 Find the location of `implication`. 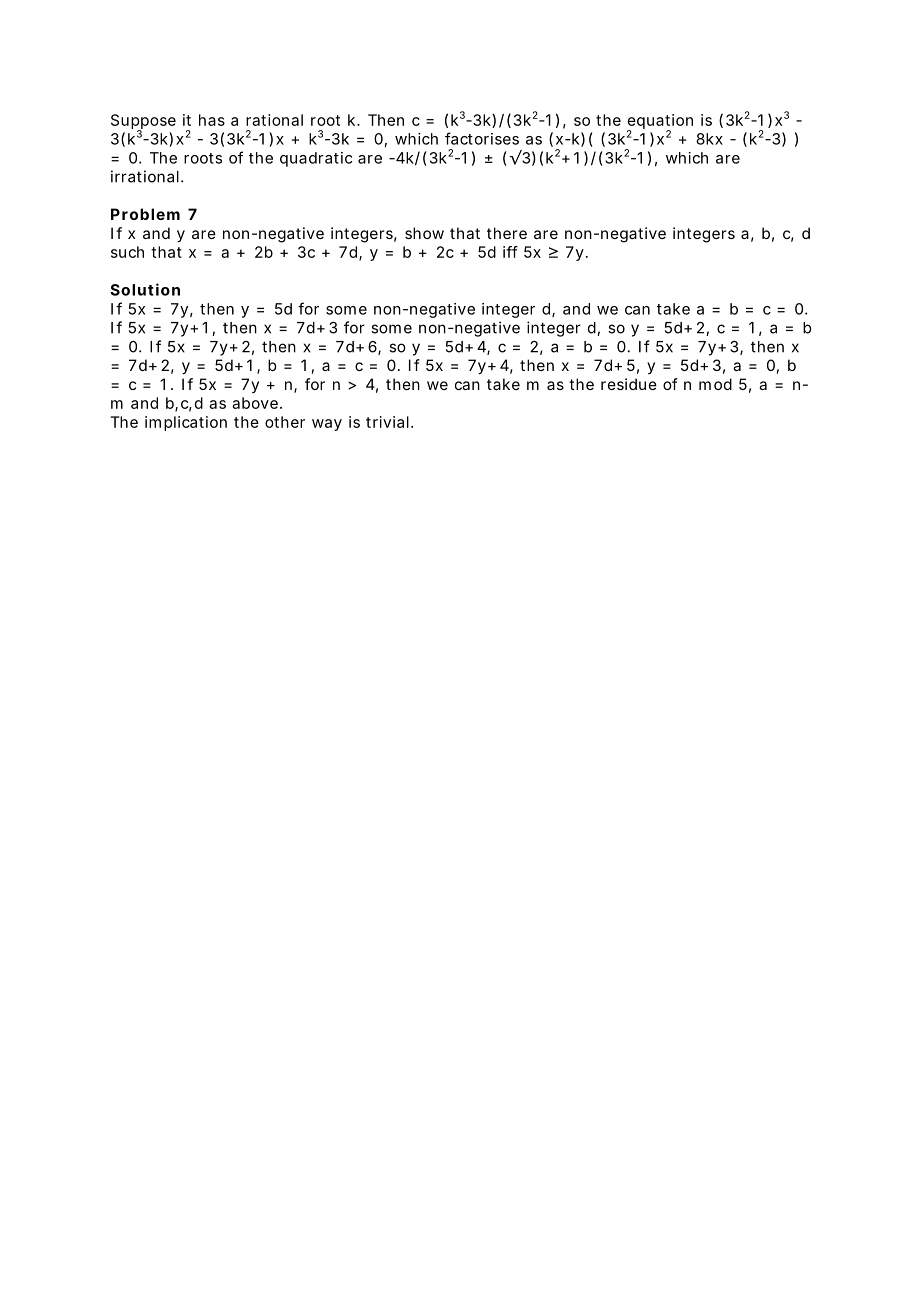

implication is located at coordinates (186, 423).
